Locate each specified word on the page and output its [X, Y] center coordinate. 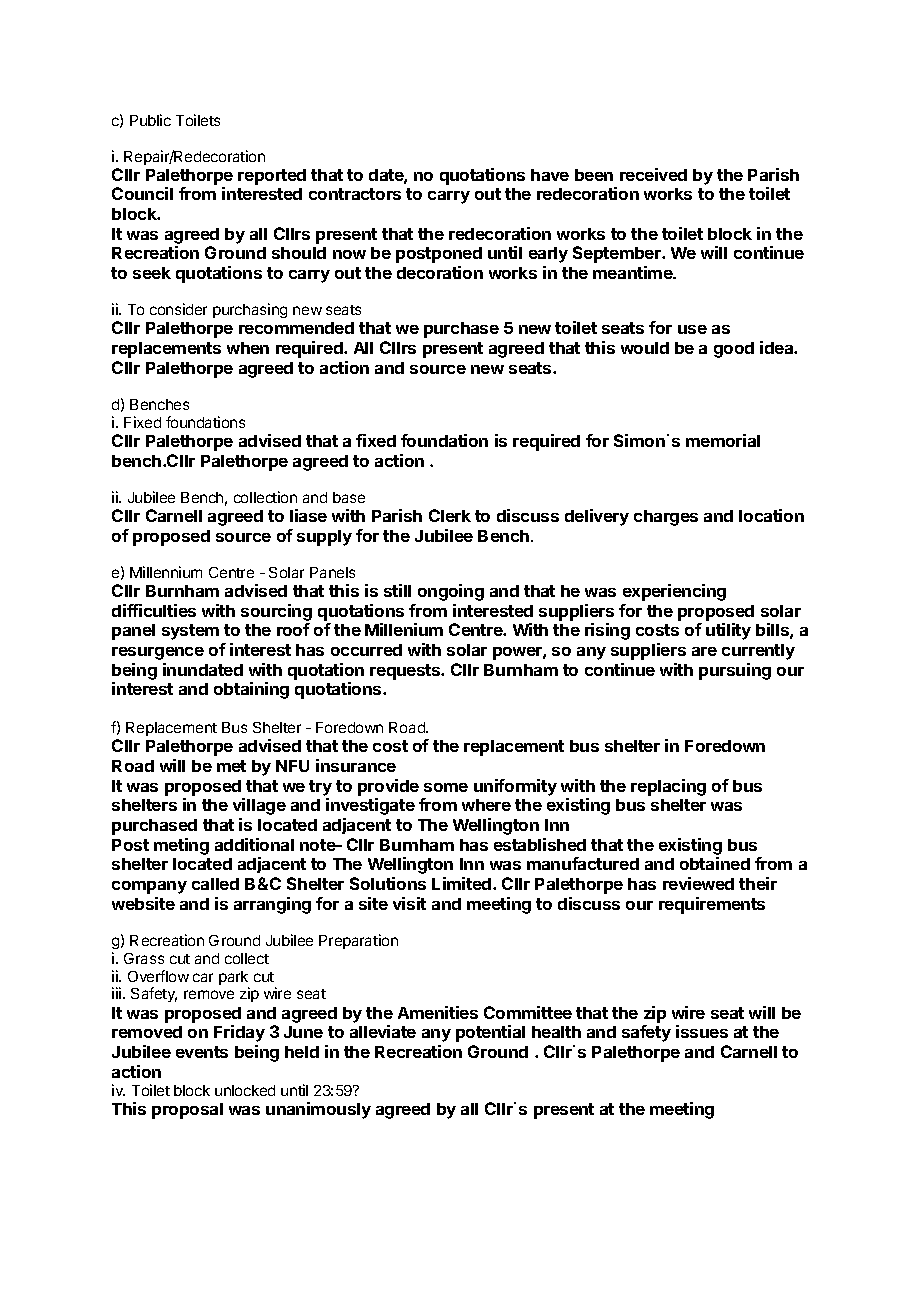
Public [150, 120]
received [653, 174]
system [190, 632]
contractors [355, 194]
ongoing [451, 592]
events [202, 1052]
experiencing [674, 592]
